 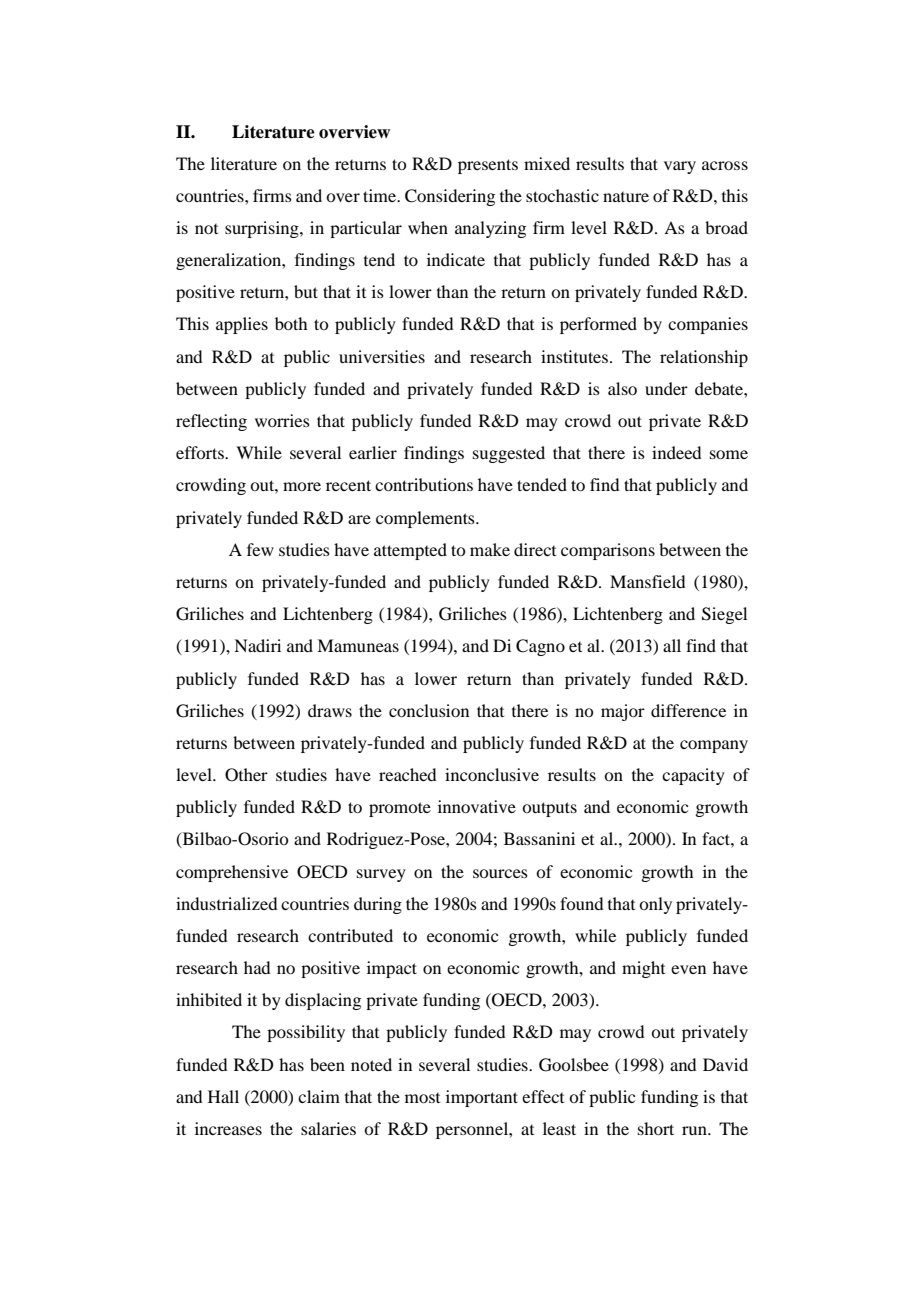 What do you see at coordinates (655, 905) in the screenshot?
I see `only` at bounding box center [655, 905].
